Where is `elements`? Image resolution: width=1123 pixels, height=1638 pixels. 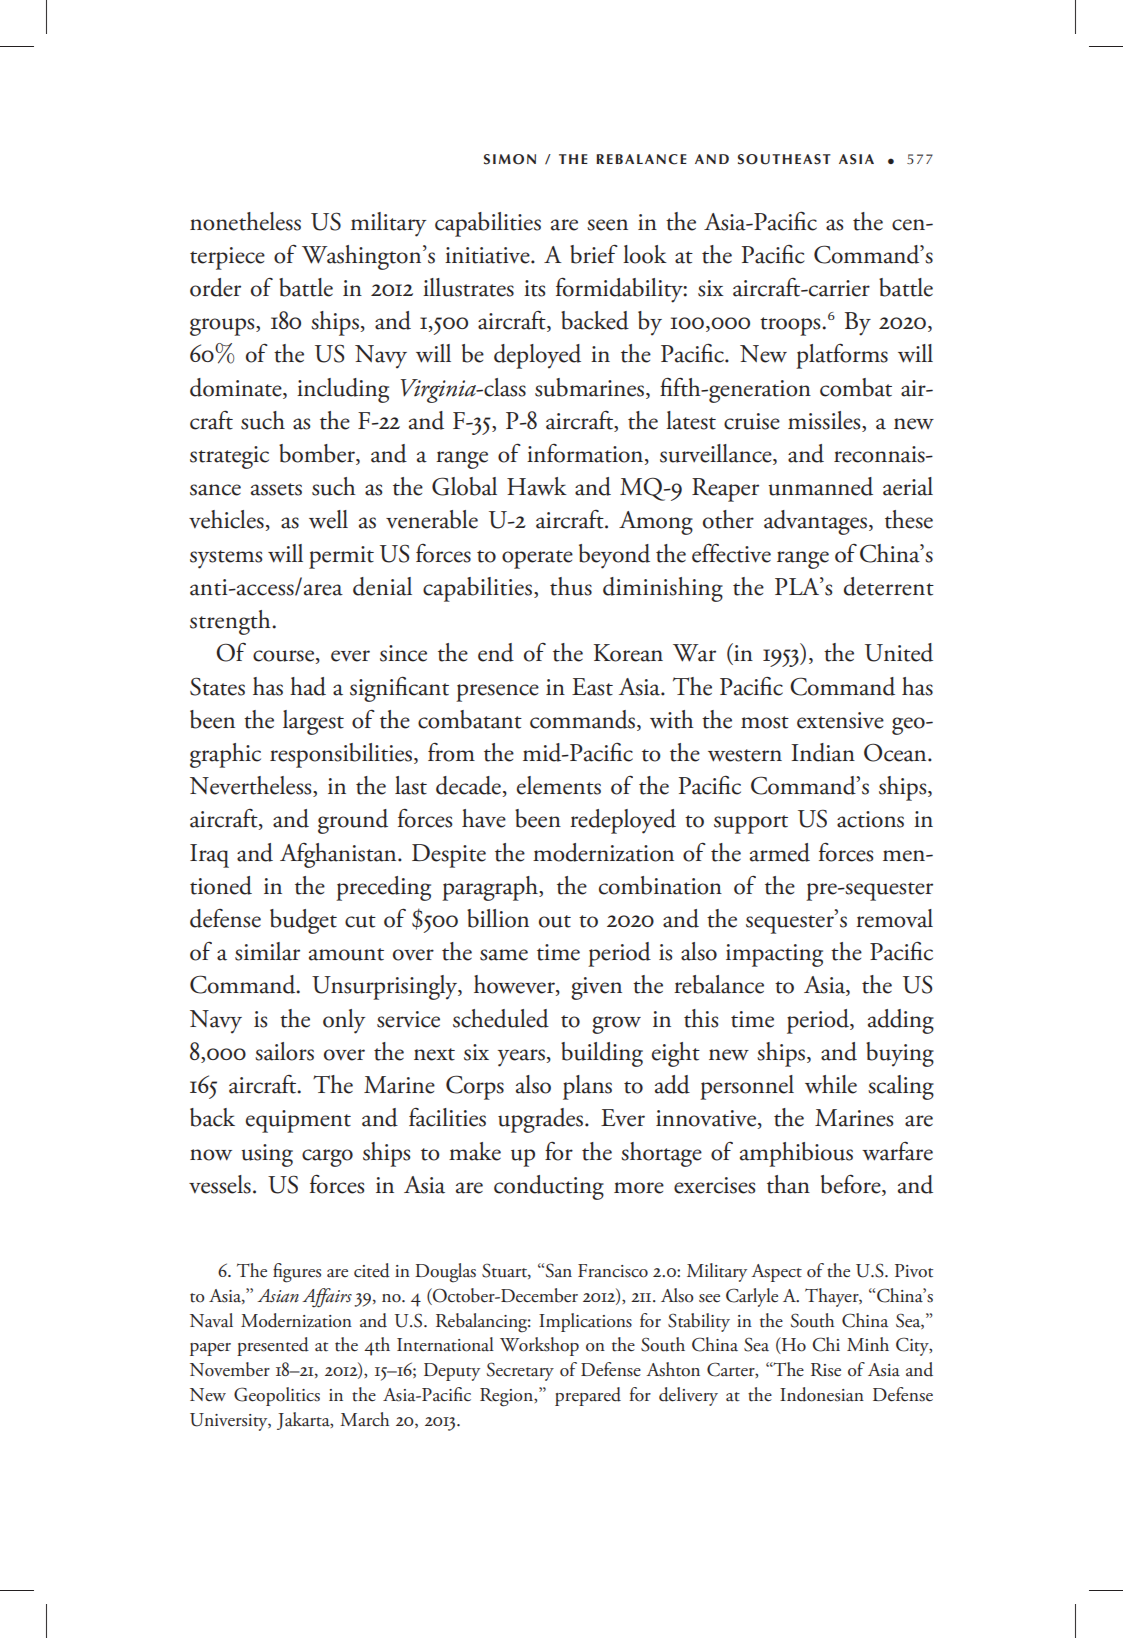
elements is located at coordinates (559, 785).
